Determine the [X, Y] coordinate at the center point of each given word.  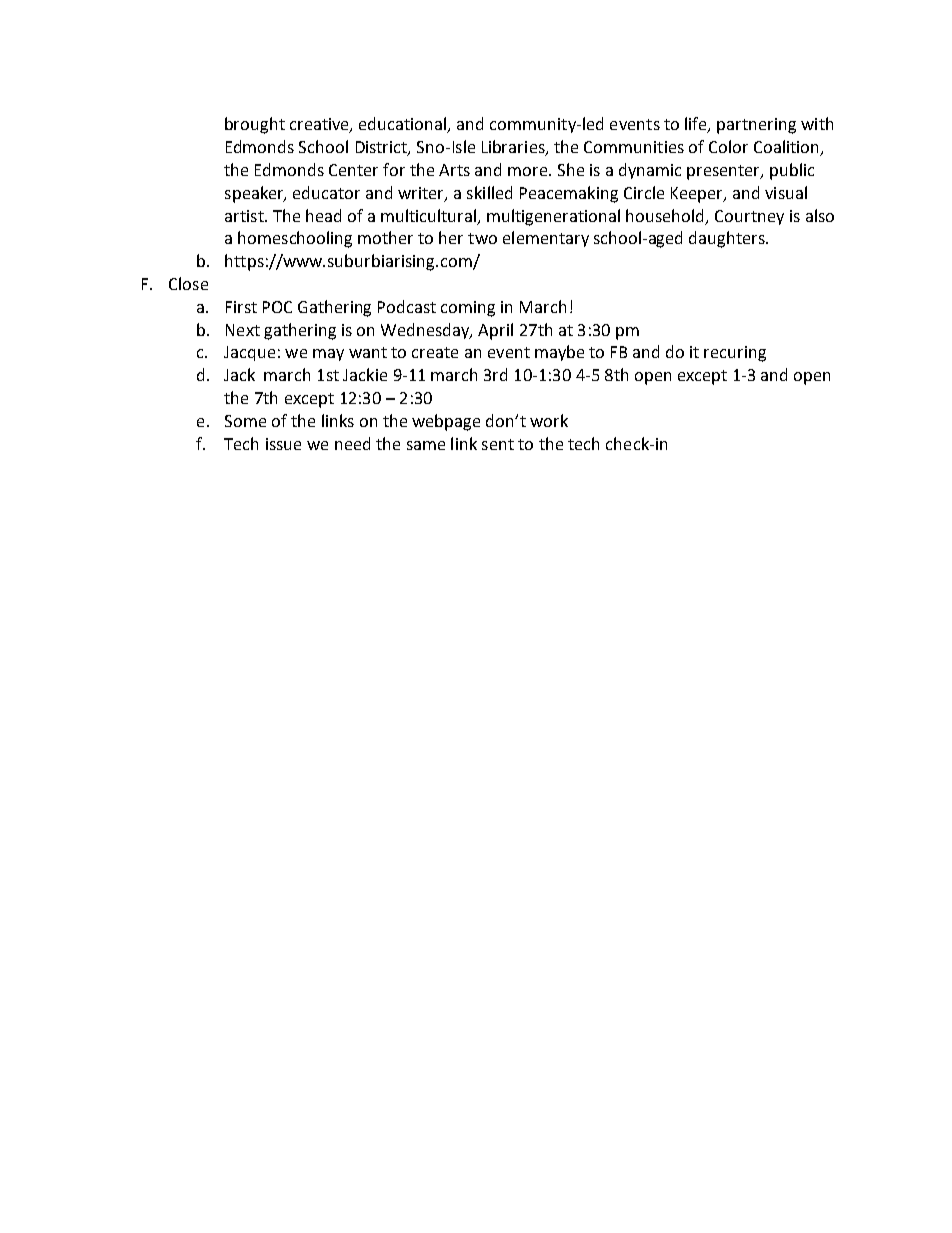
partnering [756, 126]
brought [255, 125]
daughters [728, 239]
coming [468, 309]
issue [283, 444]
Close [188, 283]
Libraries [514, 148]
